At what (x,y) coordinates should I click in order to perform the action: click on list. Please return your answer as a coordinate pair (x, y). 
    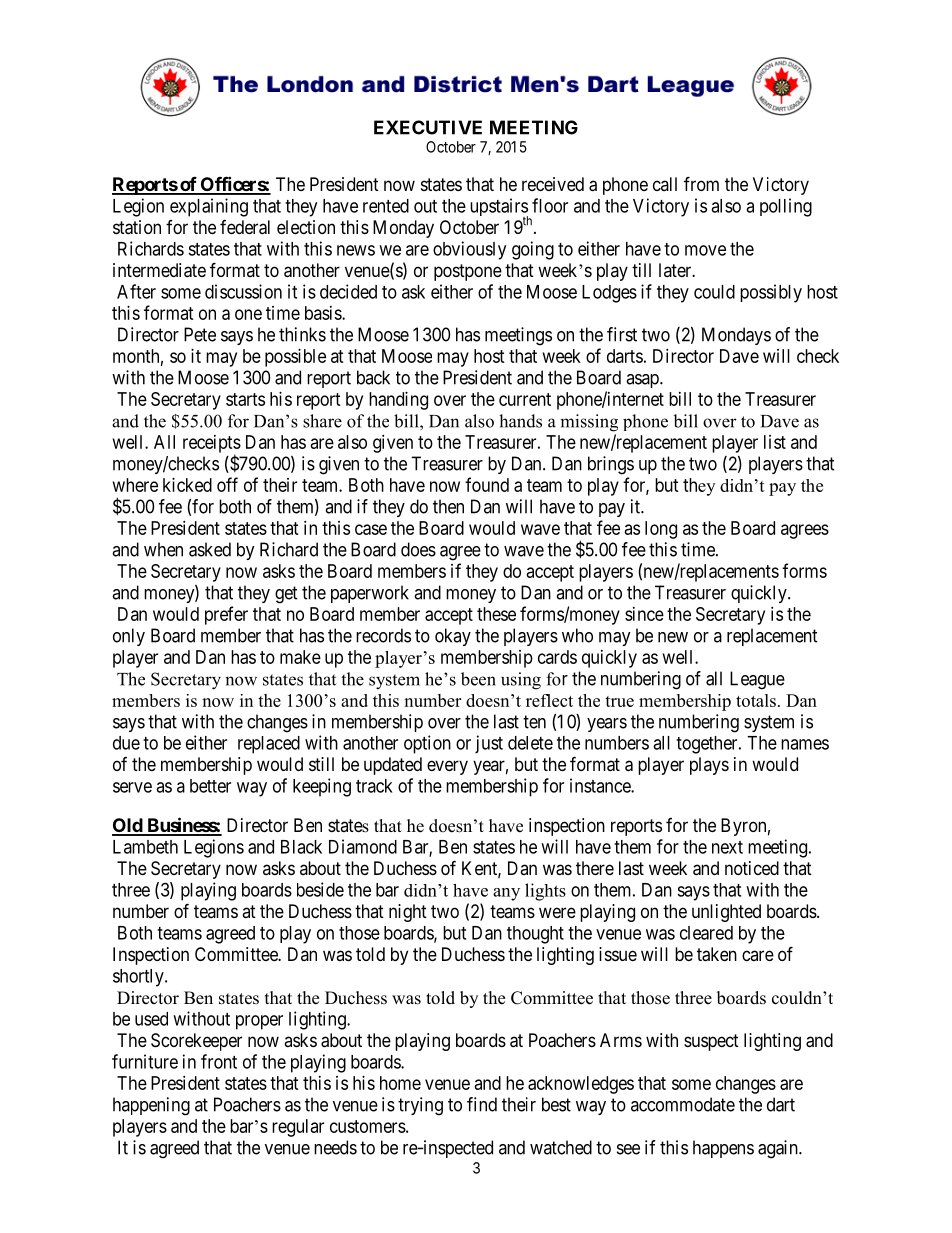
    Looking at the image, I should click on (775, 442).
